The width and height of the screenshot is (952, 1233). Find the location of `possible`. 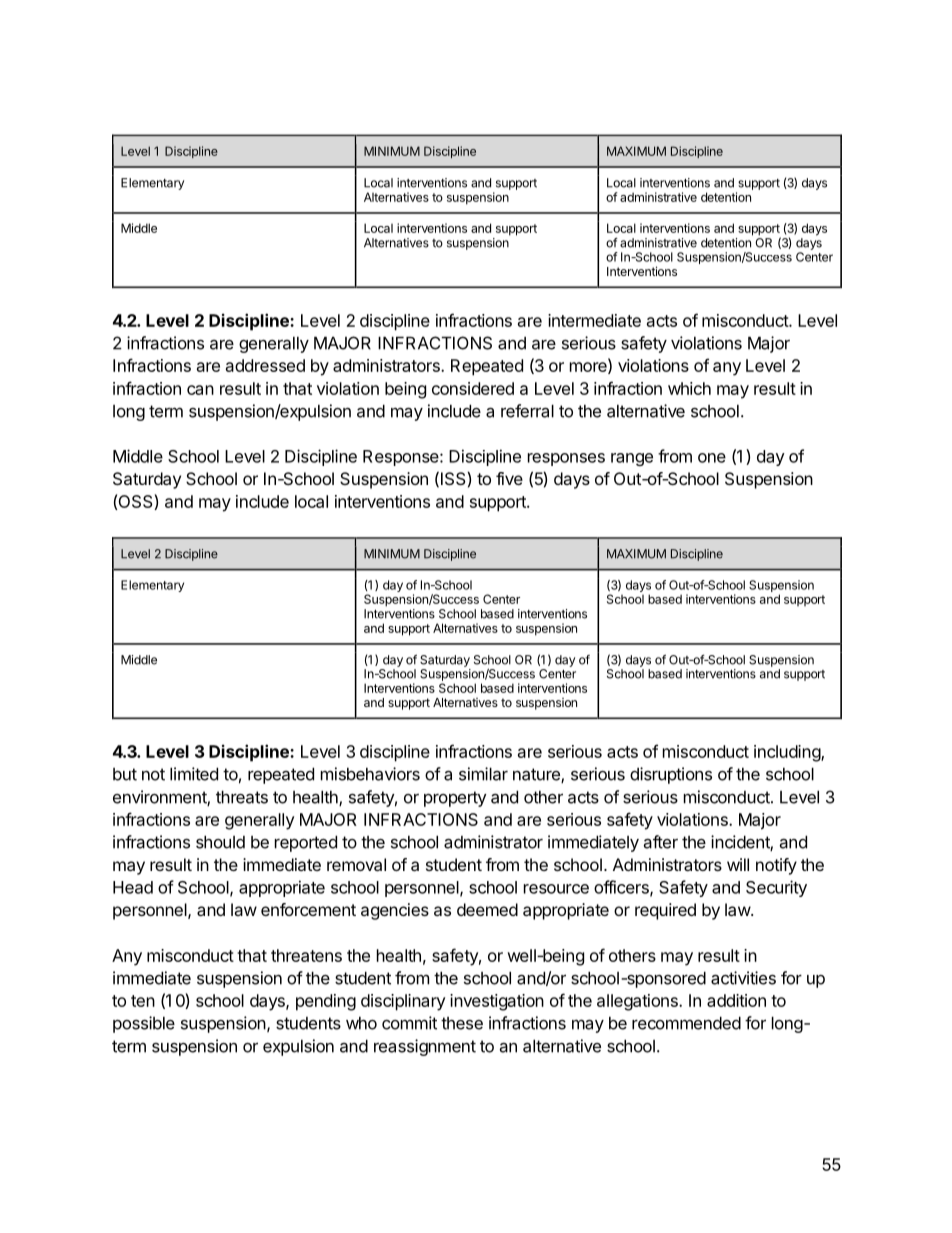

possible is located at coordinates (144, 1024).
